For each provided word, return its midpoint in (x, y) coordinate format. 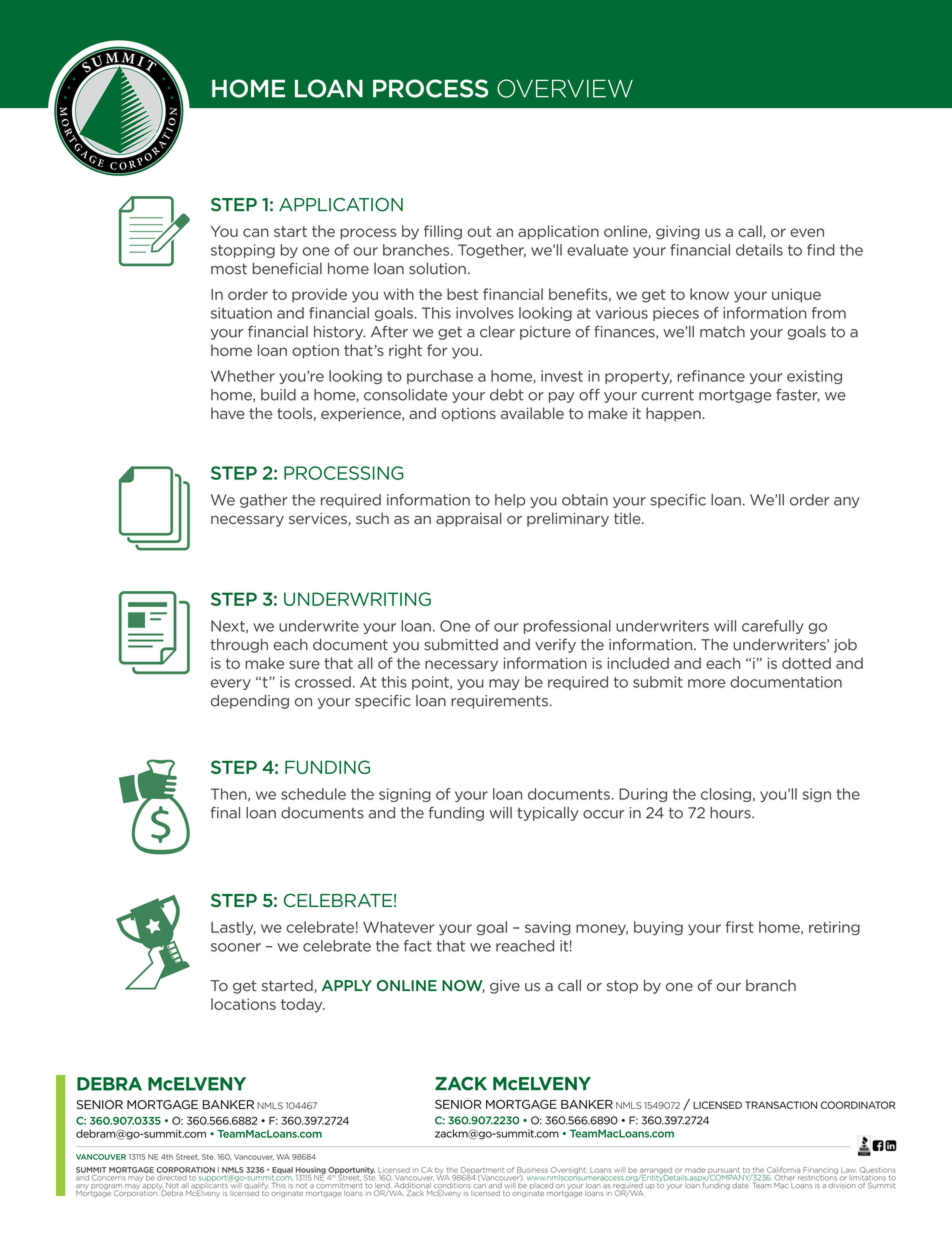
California (783, 1170)
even (807, 232)
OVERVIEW (565, 88)
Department (481, 1171)
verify (555, 645)
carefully (773, 627)
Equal (282, 1171)
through (239, 646)
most (229, 269)
